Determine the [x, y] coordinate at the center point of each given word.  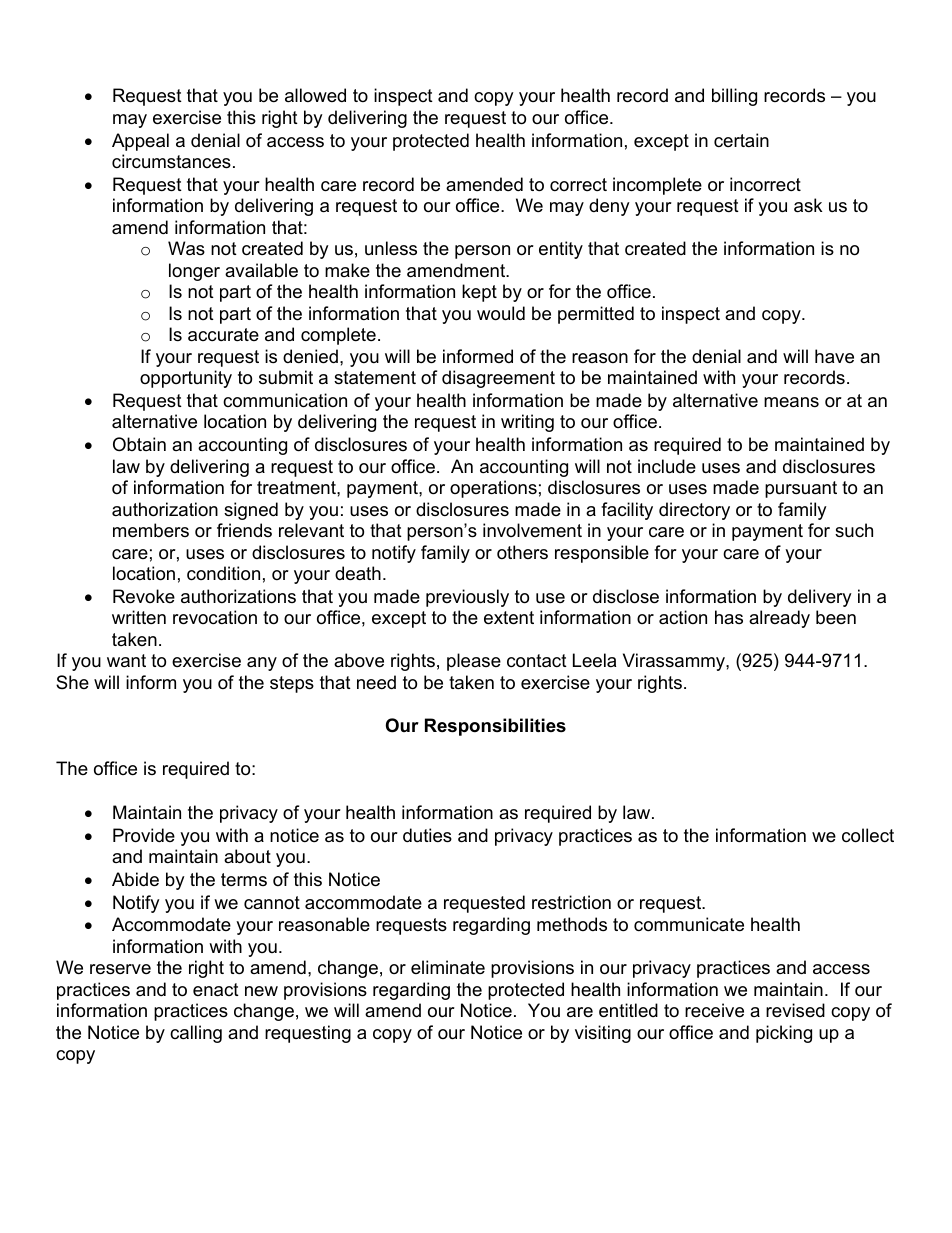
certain [741, 140]
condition [223, 573]
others [522, 552]
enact [216, 990]
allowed [315, 95]
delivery [820, 598]
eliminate [448, 967]
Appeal [140, 142]
